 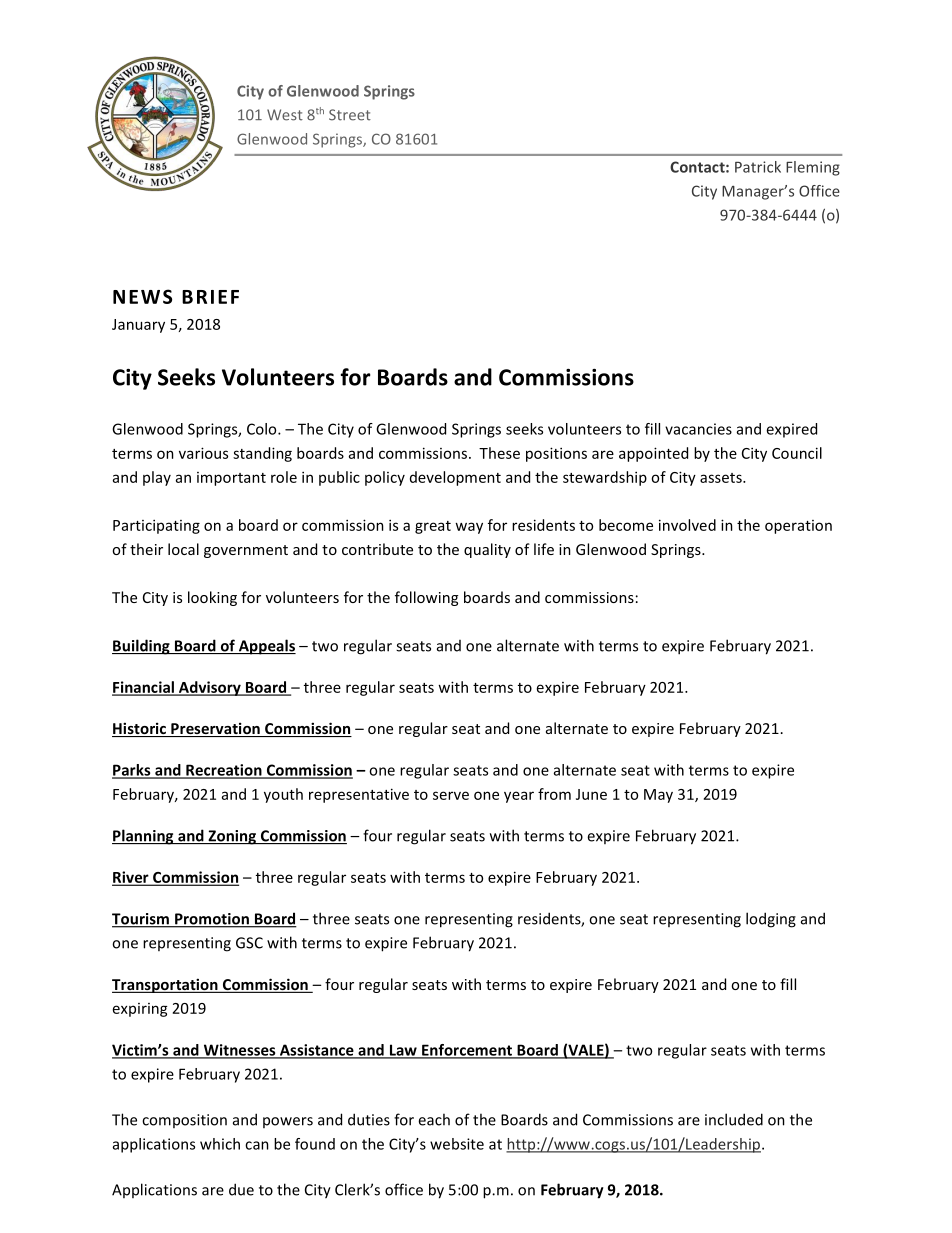 What do you see at coordinates (687, 525) in the screenshot?
I see `involved` at bounding box center [687, 525].
